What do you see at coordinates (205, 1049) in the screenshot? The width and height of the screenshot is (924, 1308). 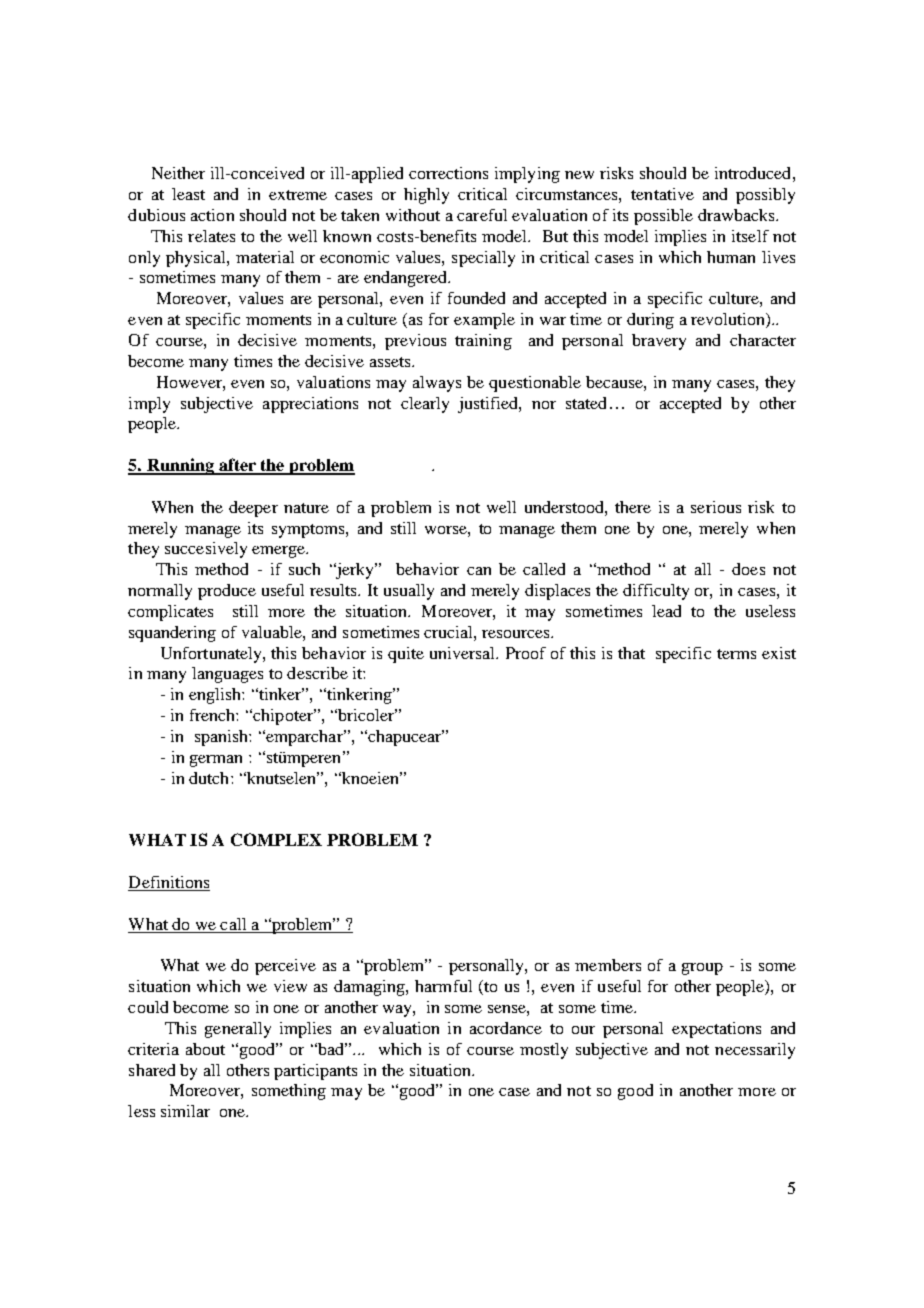 I see `about` at bounding box center [205, 1049].
